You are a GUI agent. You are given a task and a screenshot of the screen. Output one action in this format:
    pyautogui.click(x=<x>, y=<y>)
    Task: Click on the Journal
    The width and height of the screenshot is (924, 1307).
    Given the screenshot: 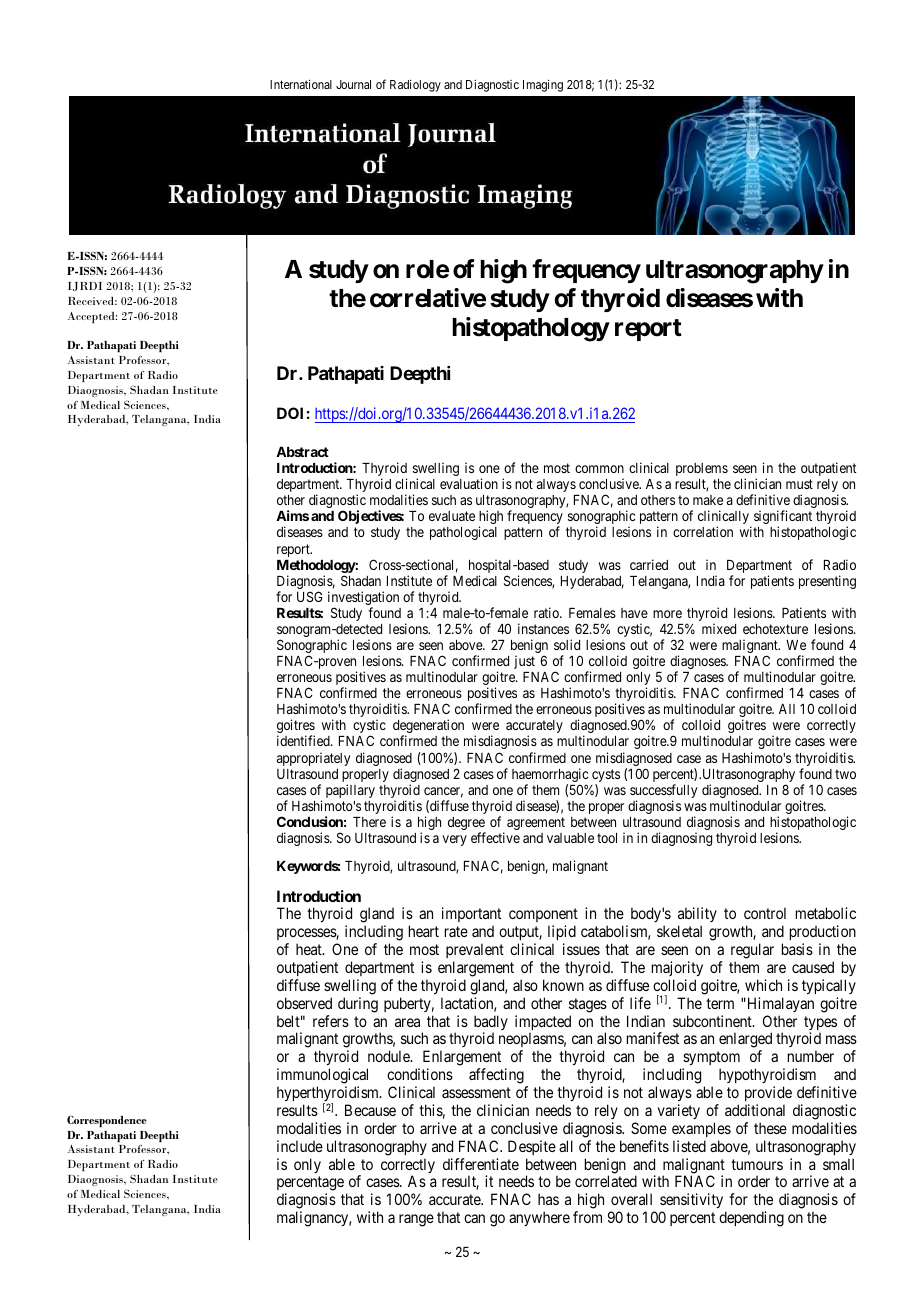 What is the action you would take?
    pyautogui.click(x=353, y=84)
